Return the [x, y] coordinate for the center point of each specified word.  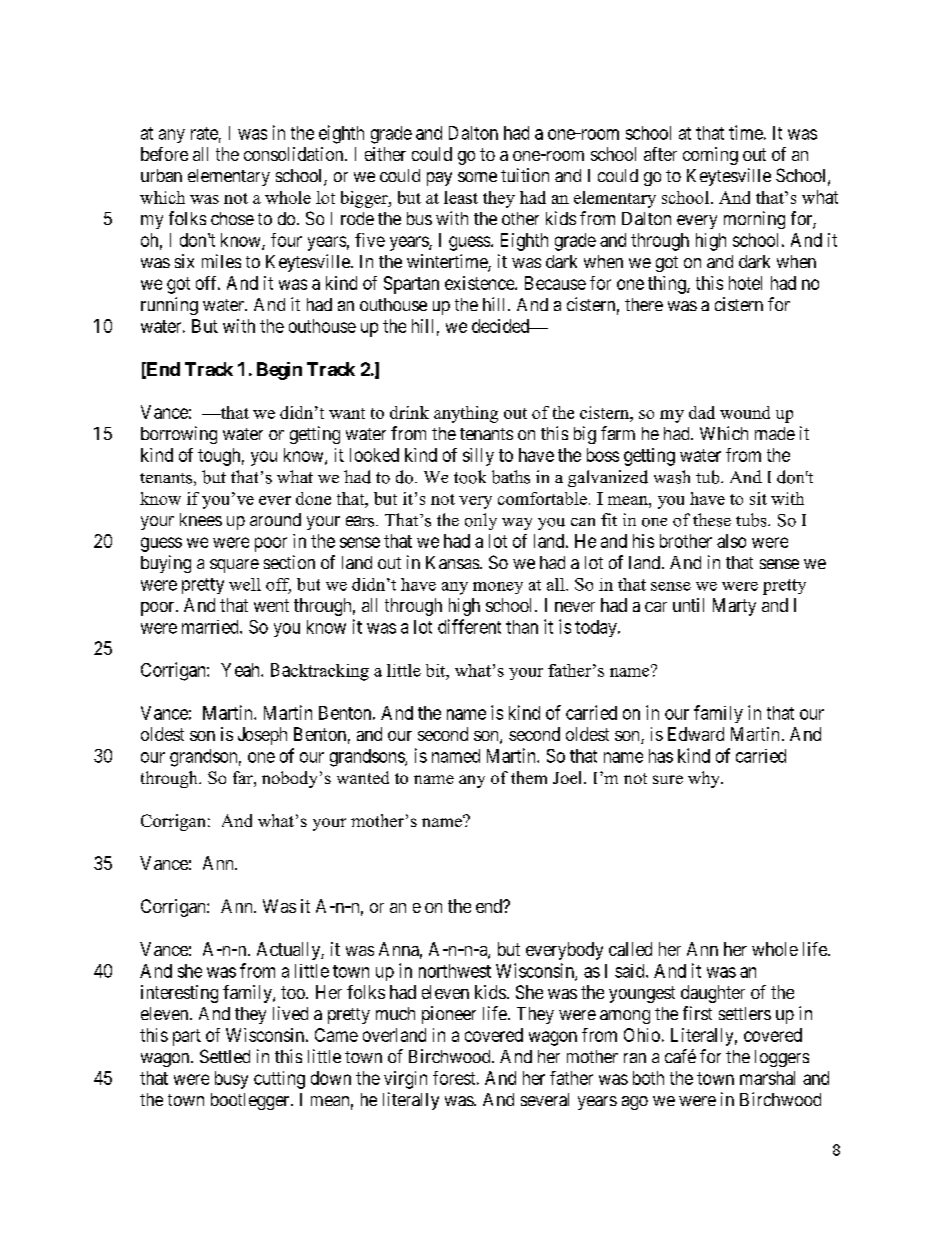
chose [232, 218]
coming [710, 156]
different [469, 626]
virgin [405, 1080]
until [688, 605]
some [477, 177]
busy [231, 1080]
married [211, 627]
